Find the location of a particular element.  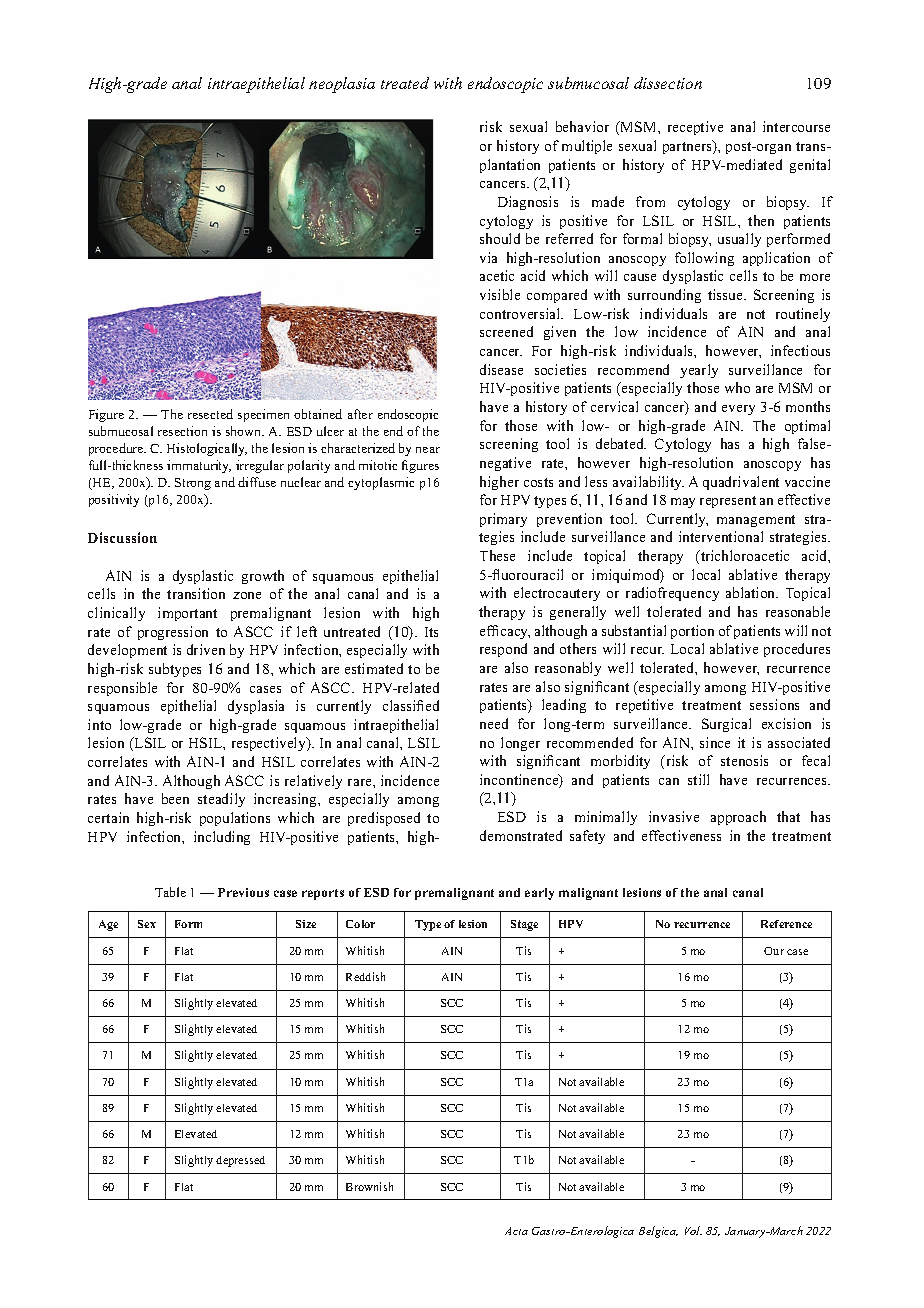

near is located at coordinates (428, 450).
